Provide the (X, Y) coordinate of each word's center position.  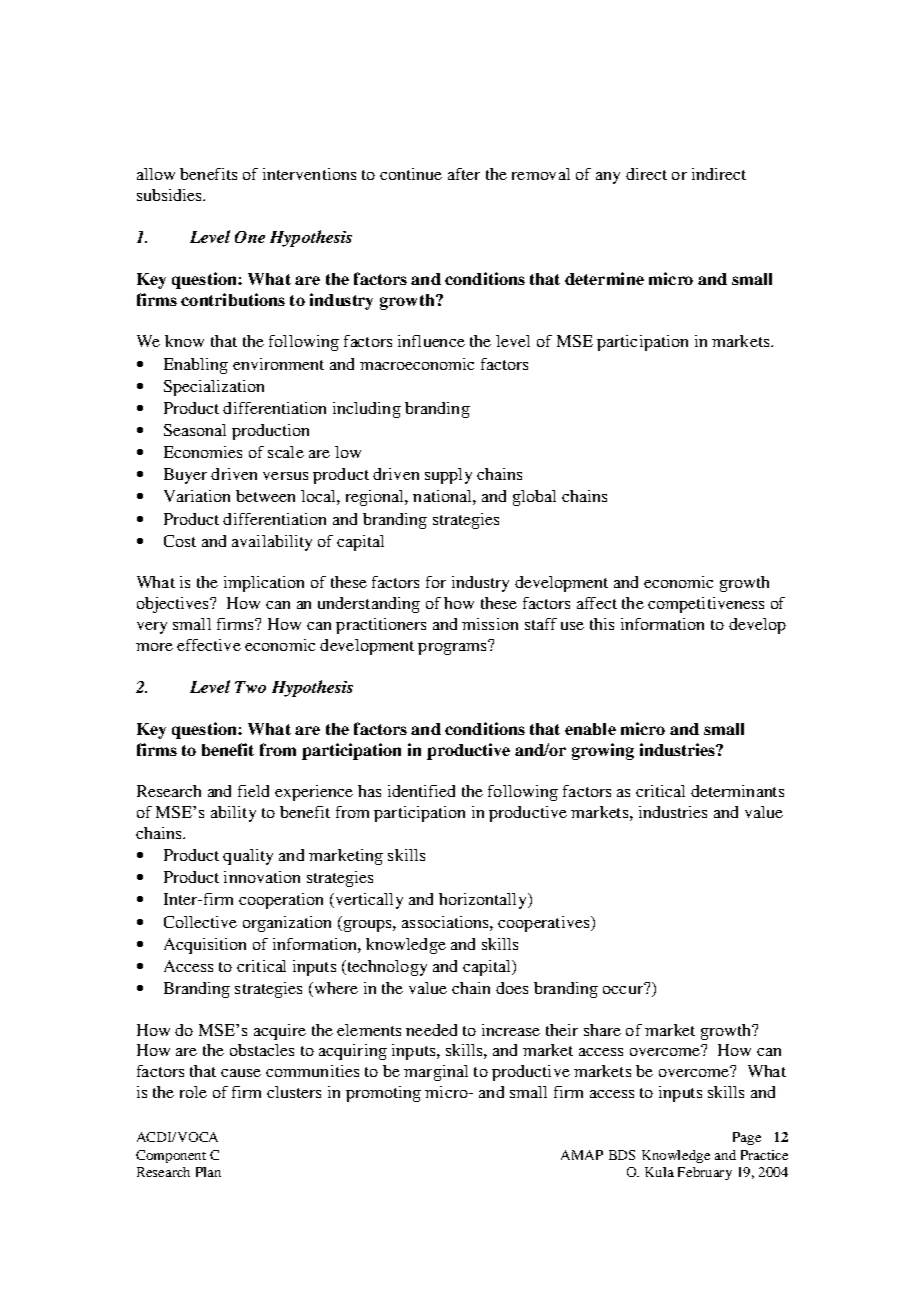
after (464, 174)
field (253, 791)
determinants (737, 791)
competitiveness (706, 605)
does (512, 988)
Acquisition (205, 946)
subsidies (170, 195)
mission (490, 624)
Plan (208, 1172)
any (608, 178)
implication (264, 584)
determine (604, 278)
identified (421, 791)
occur (624, 989)
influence (431, 341)
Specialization (214, 388)
